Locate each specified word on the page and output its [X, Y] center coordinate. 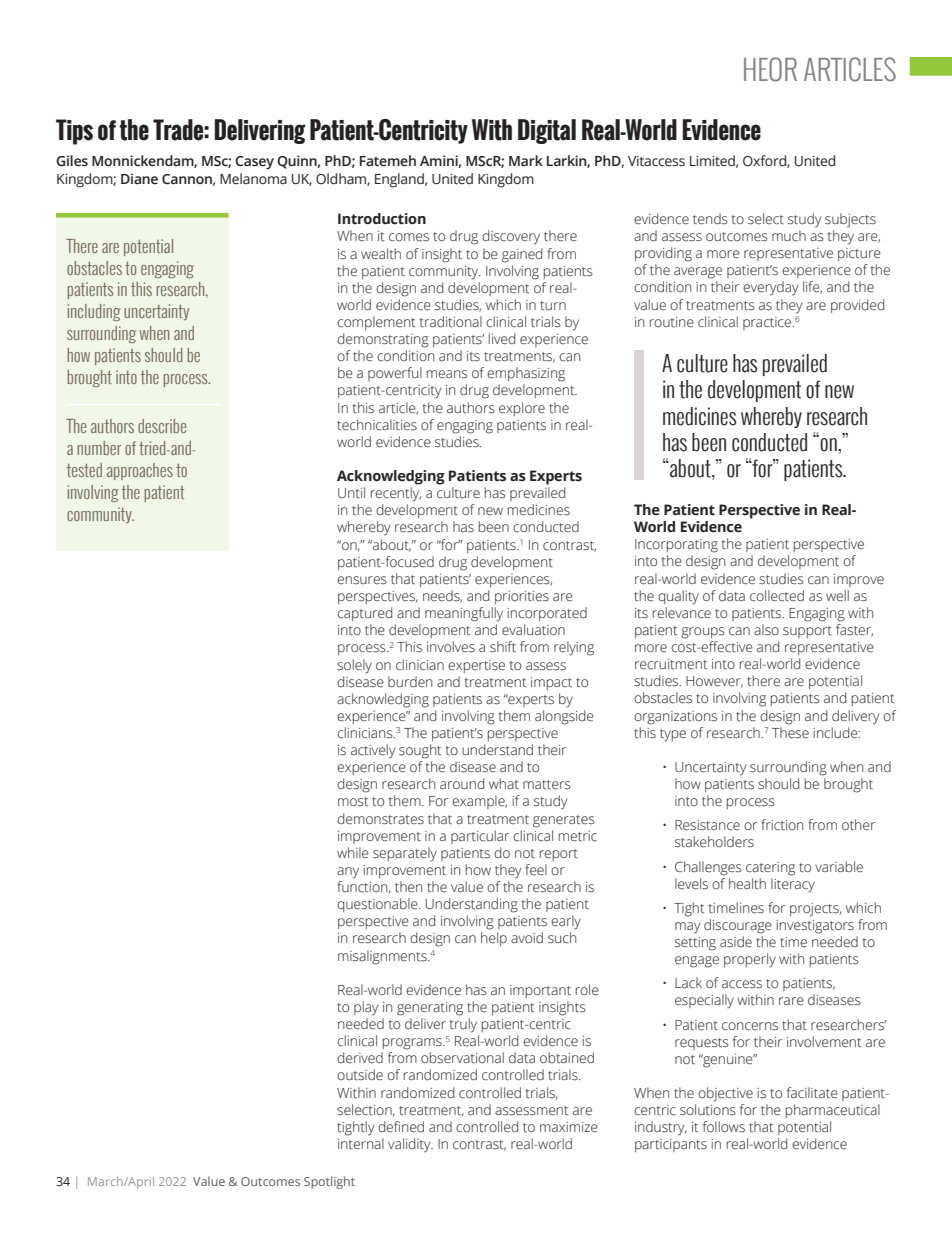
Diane [139, 179]
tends [710, 219]
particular [480, 837]
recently [396, 494]
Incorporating [676, 546]
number [99, 448]
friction [782, 825]
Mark [526, 160]
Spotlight [329, 1182]
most [353, 802]
